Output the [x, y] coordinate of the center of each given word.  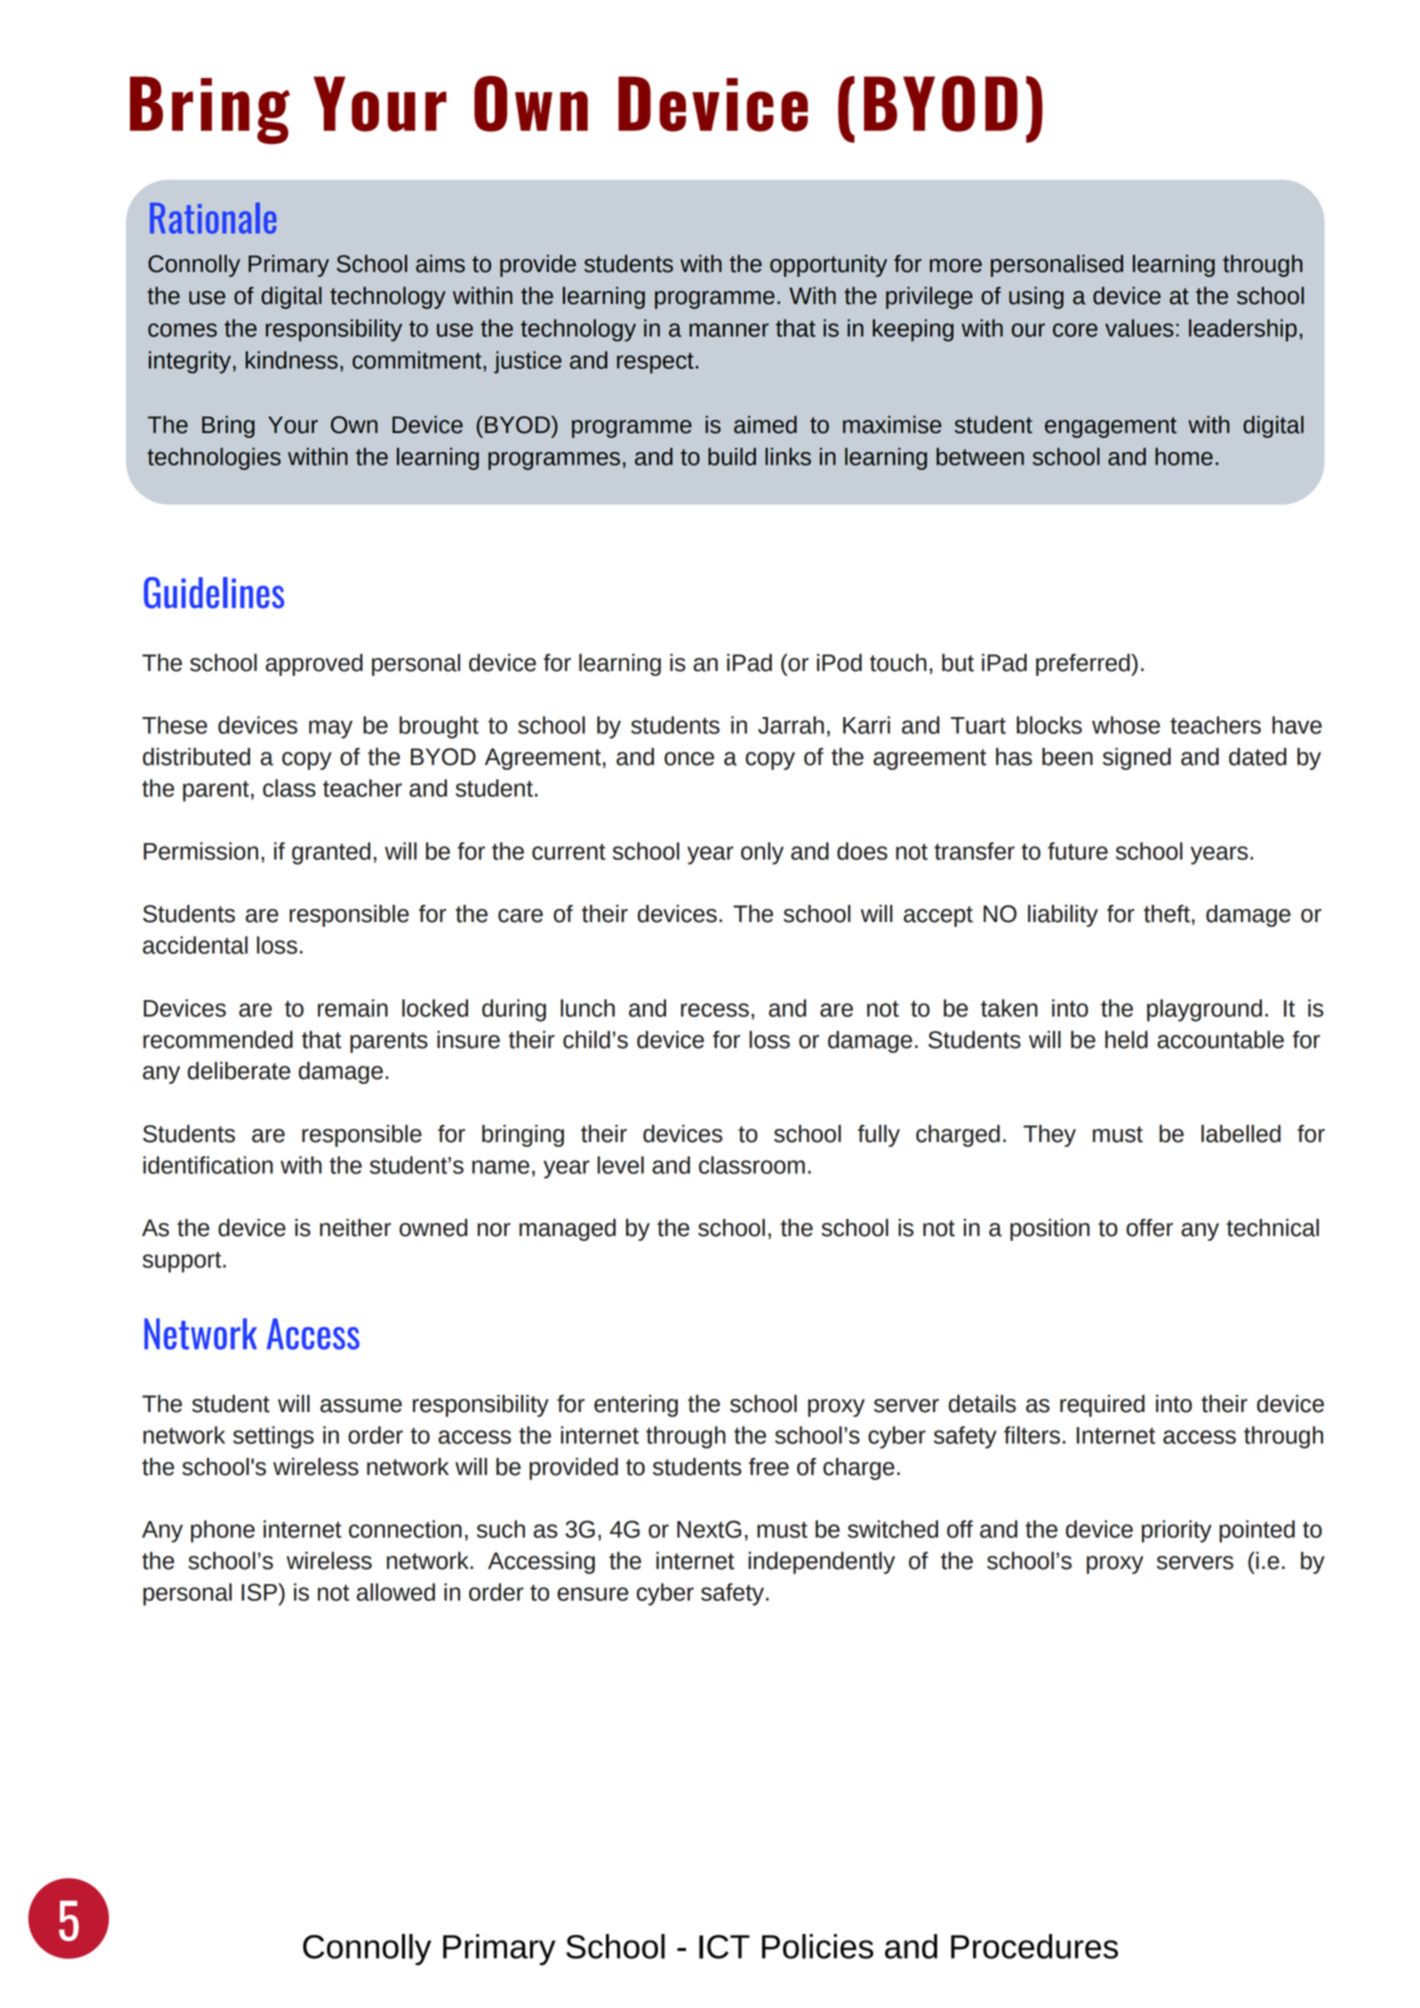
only [762, 853]
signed [1137, 759]
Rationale [213, 218]
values [1139, 328]
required [1102, 1406]
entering [636, 1406]
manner [729, 330]
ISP [260, 1592]
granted [331, 853]
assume [361, 1406]
